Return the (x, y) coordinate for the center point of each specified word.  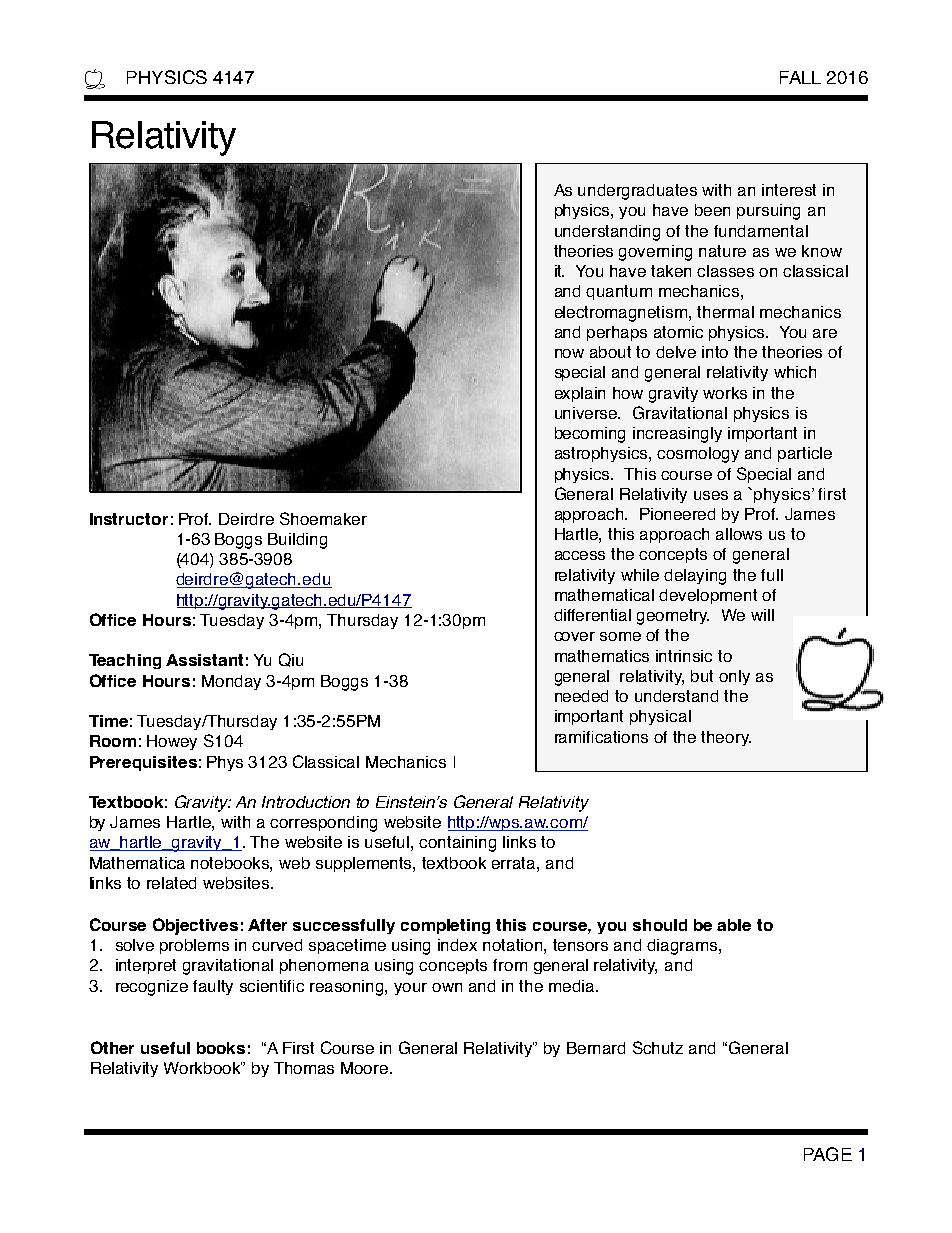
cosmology (698, 455)
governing (655, 253)
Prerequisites (143, 763)
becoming (590, 435)
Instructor (129, 519)
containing (457, 844)
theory (726, 738)
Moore (366, 1068)
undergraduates (637, 192)
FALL (800, 77)
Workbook (204, 1068)
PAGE (828, 1154)
